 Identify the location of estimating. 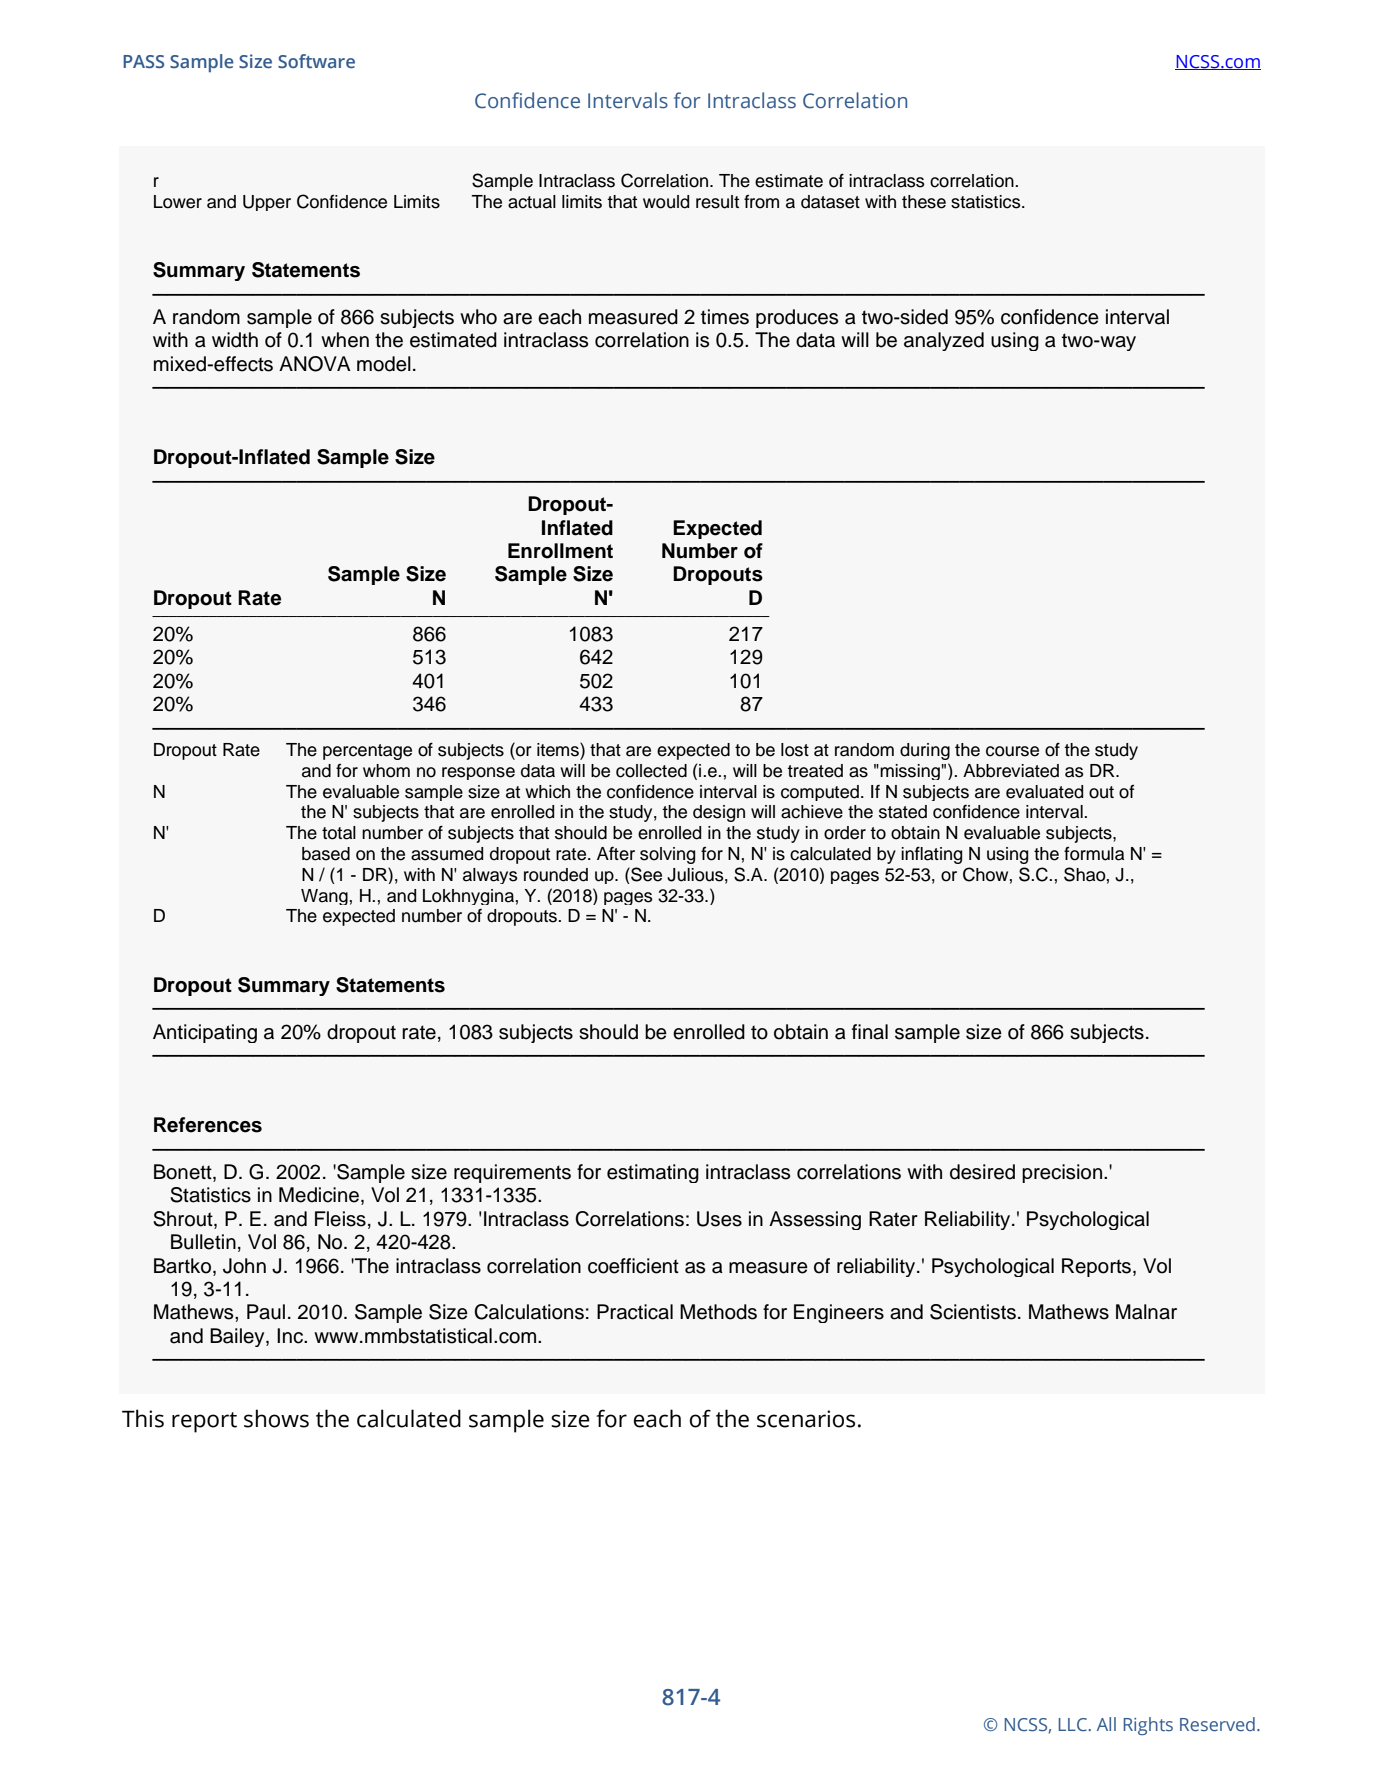
(653, 1173).
